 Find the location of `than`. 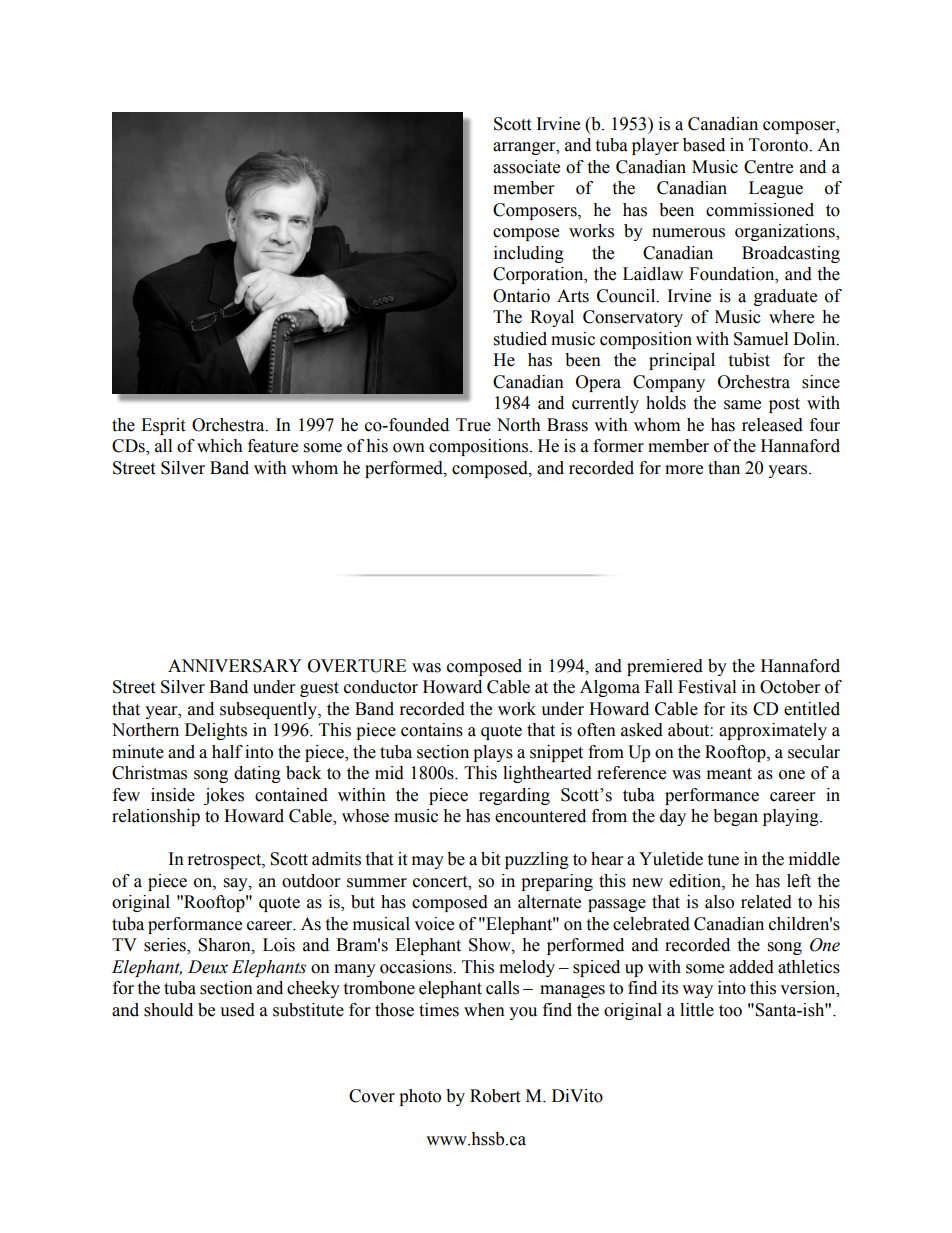

than is located at coordinates (724, 468).
